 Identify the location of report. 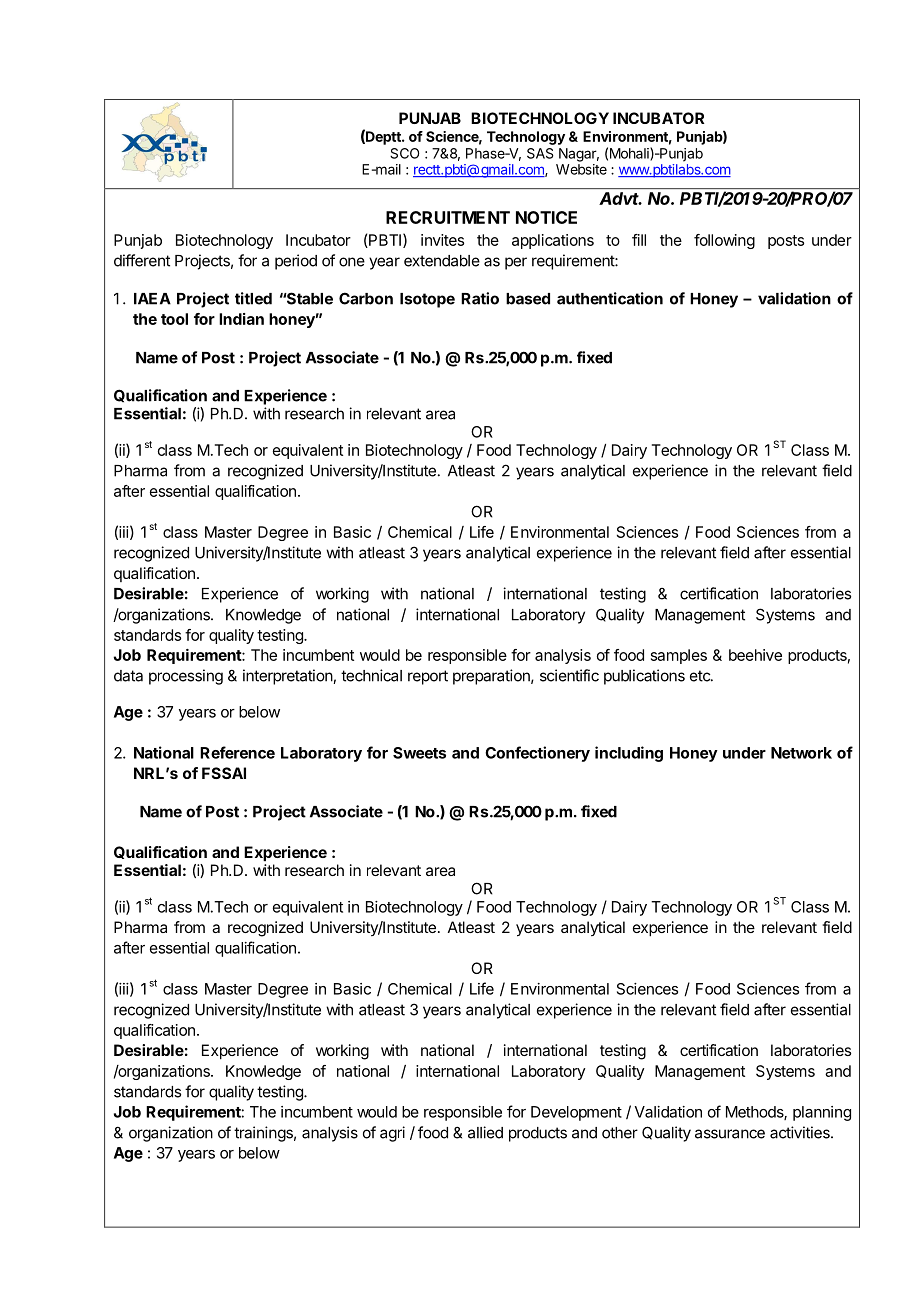
(428, 677).
